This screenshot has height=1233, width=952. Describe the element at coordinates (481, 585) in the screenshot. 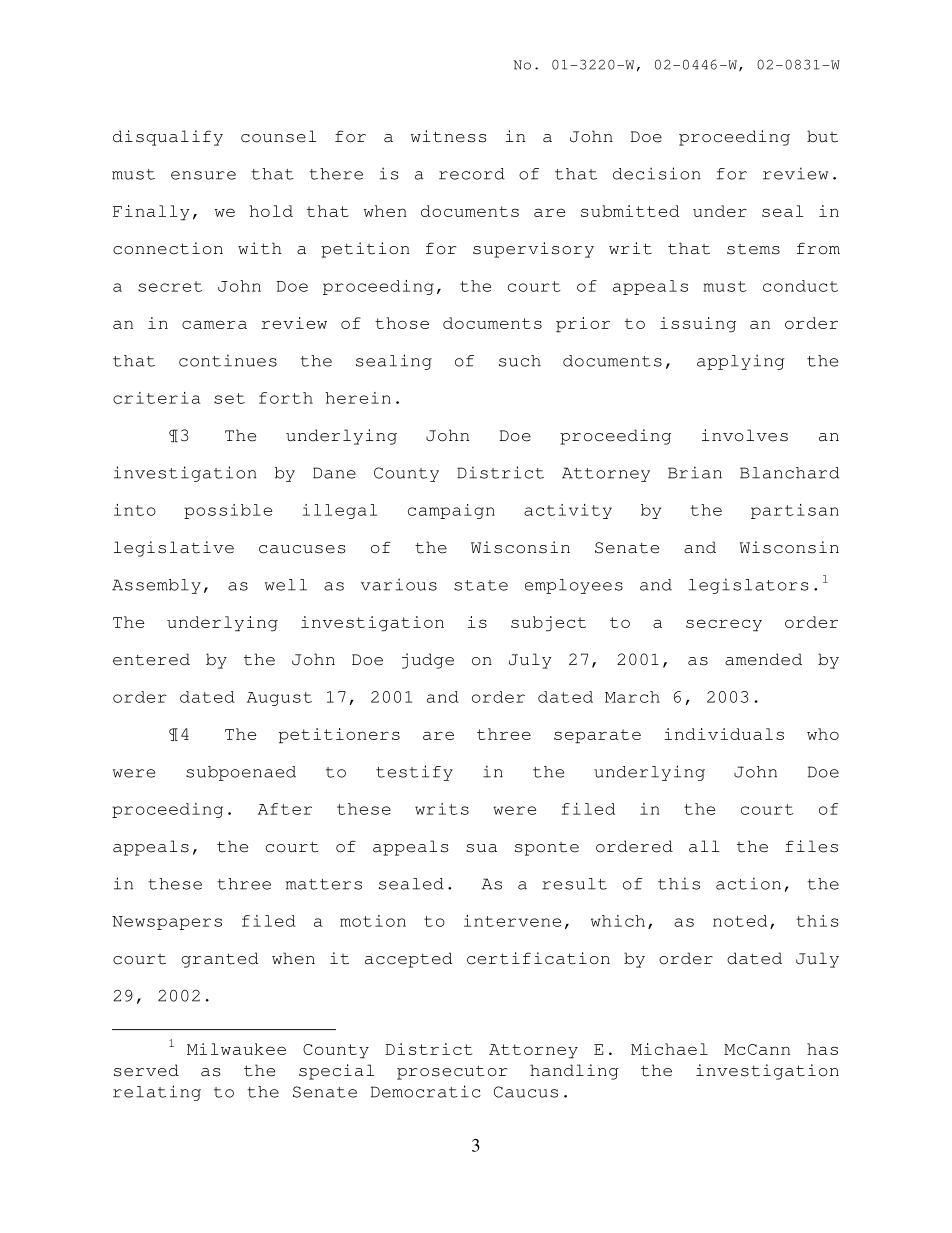

I see `state` at that location.
